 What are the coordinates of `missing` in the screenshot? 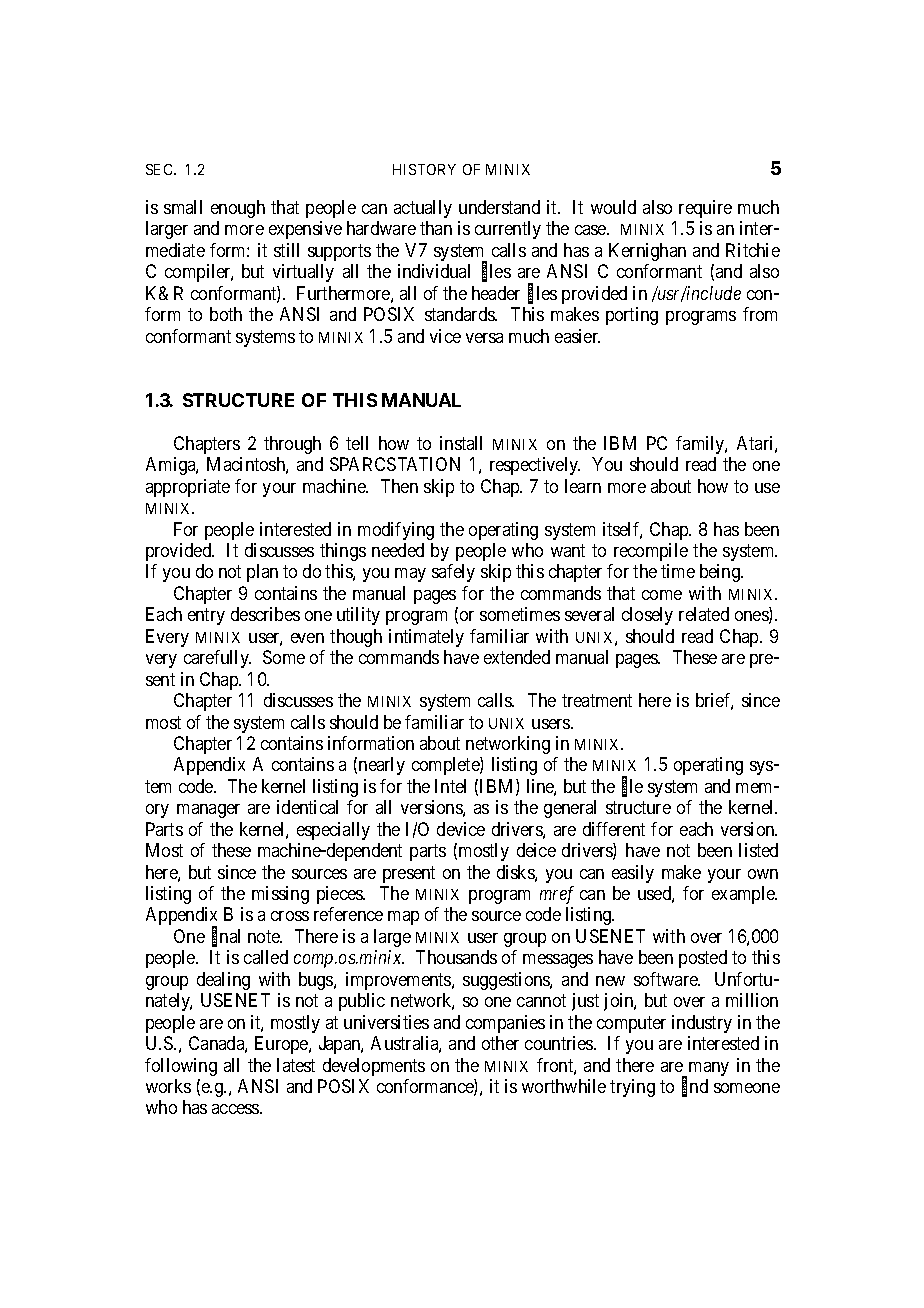 It's located at (280, 895).
